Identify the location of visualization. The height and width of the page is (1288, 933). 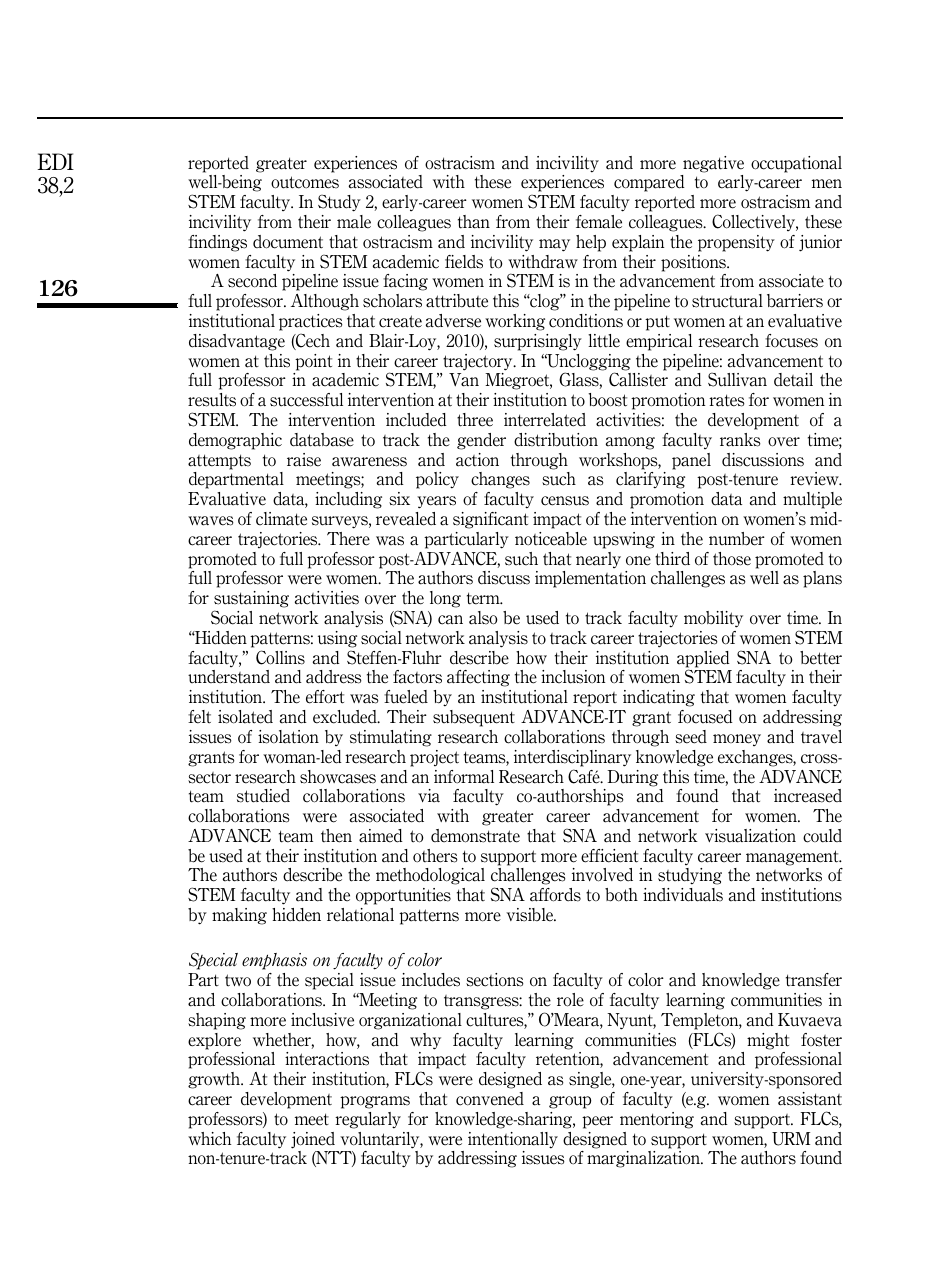
(750, 836).
